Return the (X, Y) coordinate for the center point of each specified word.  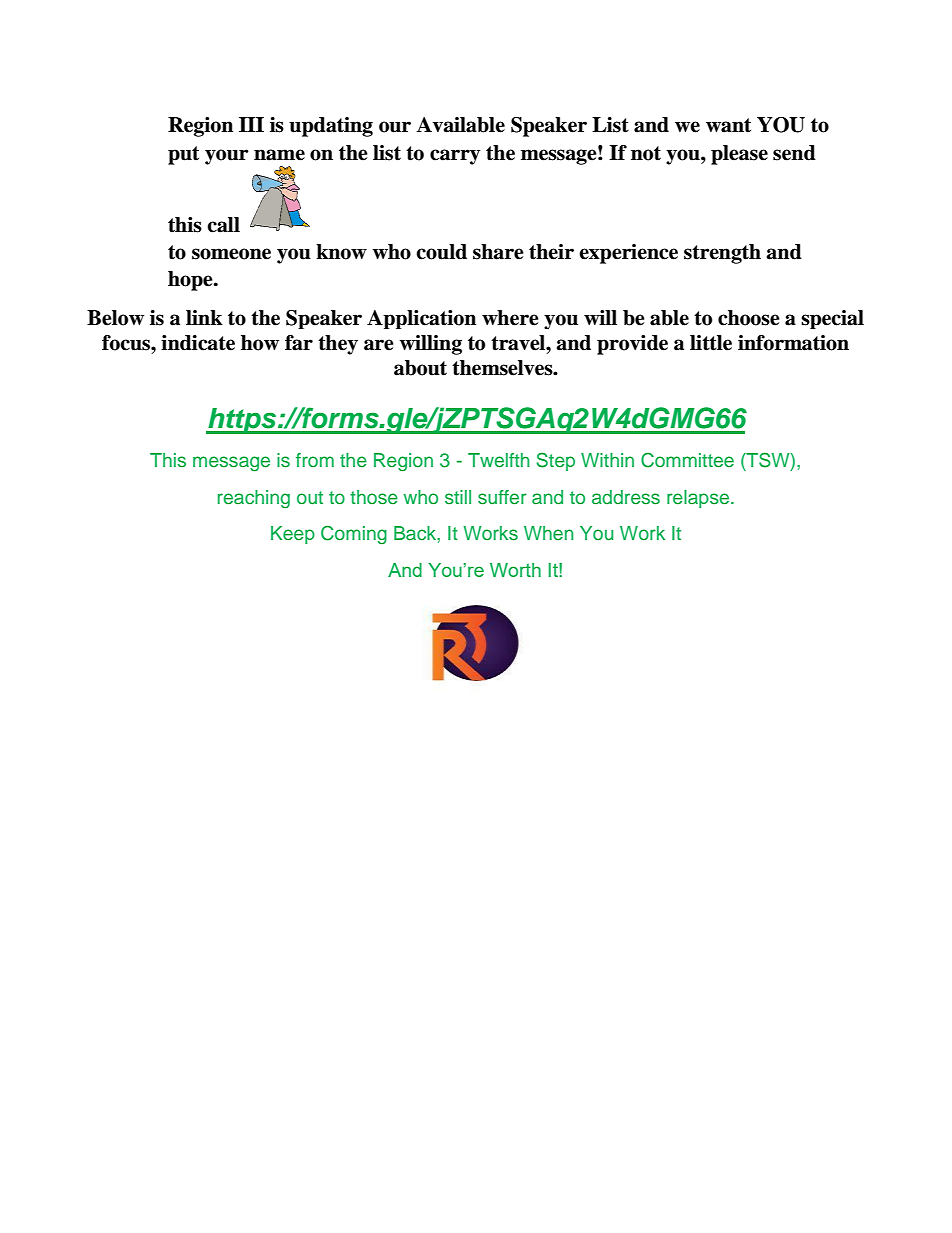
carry (455, 157)
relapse (699, 499)
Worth (515, 570)
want (728, 125)
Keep (293, 535)
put (183, 155)
